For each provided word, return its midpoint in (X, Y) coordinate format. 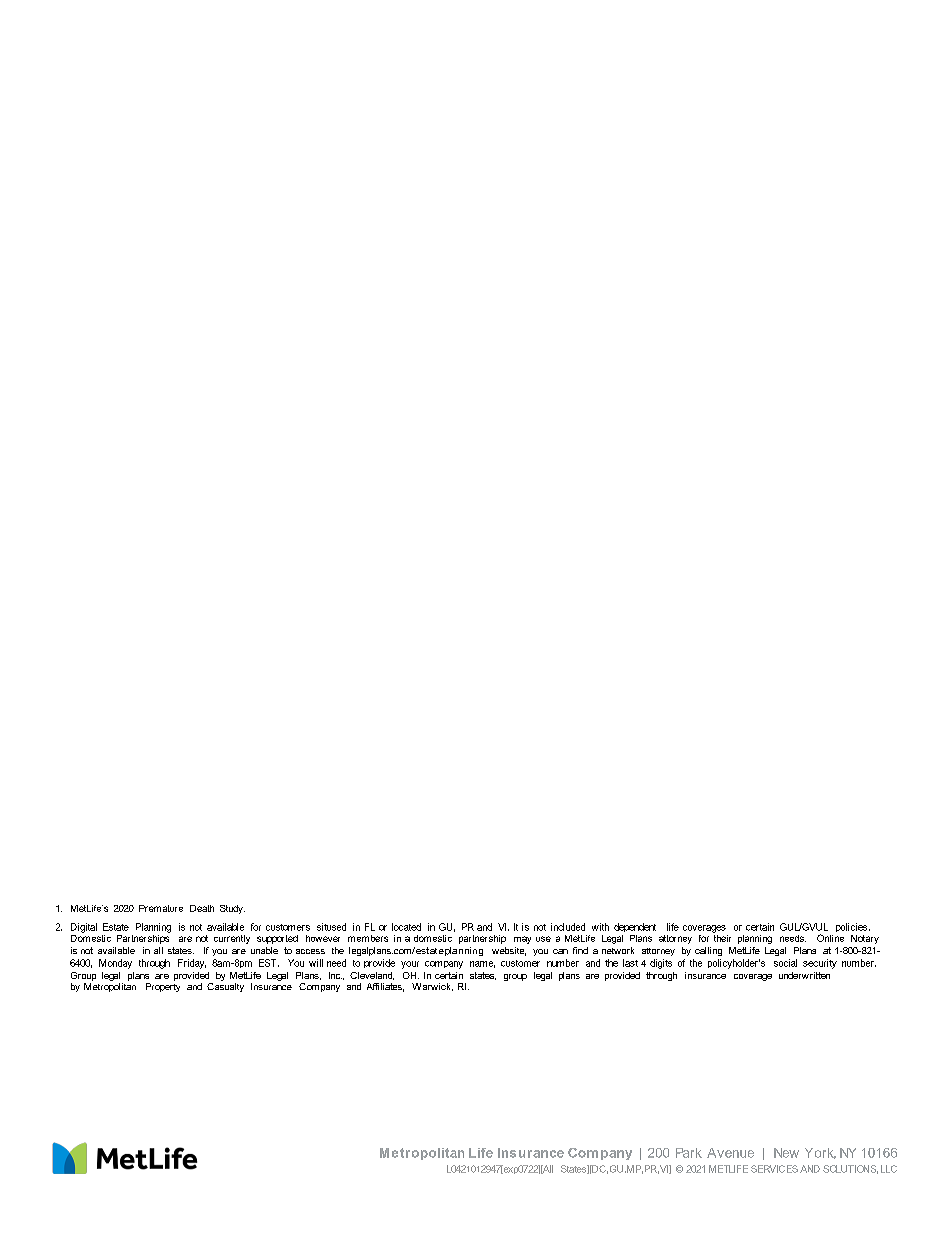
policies (853, 927)
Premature (161, 908)
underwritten (804, 975)
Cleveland (372, 976)
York (820, 1153)
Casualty (225, 987)
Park (689, 1153)
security (820, 964)
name (482, 964)
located (406, 927)
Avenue (730, 1153)
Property (163, 987)
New (786, 1153)
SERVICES (774, 1169)
